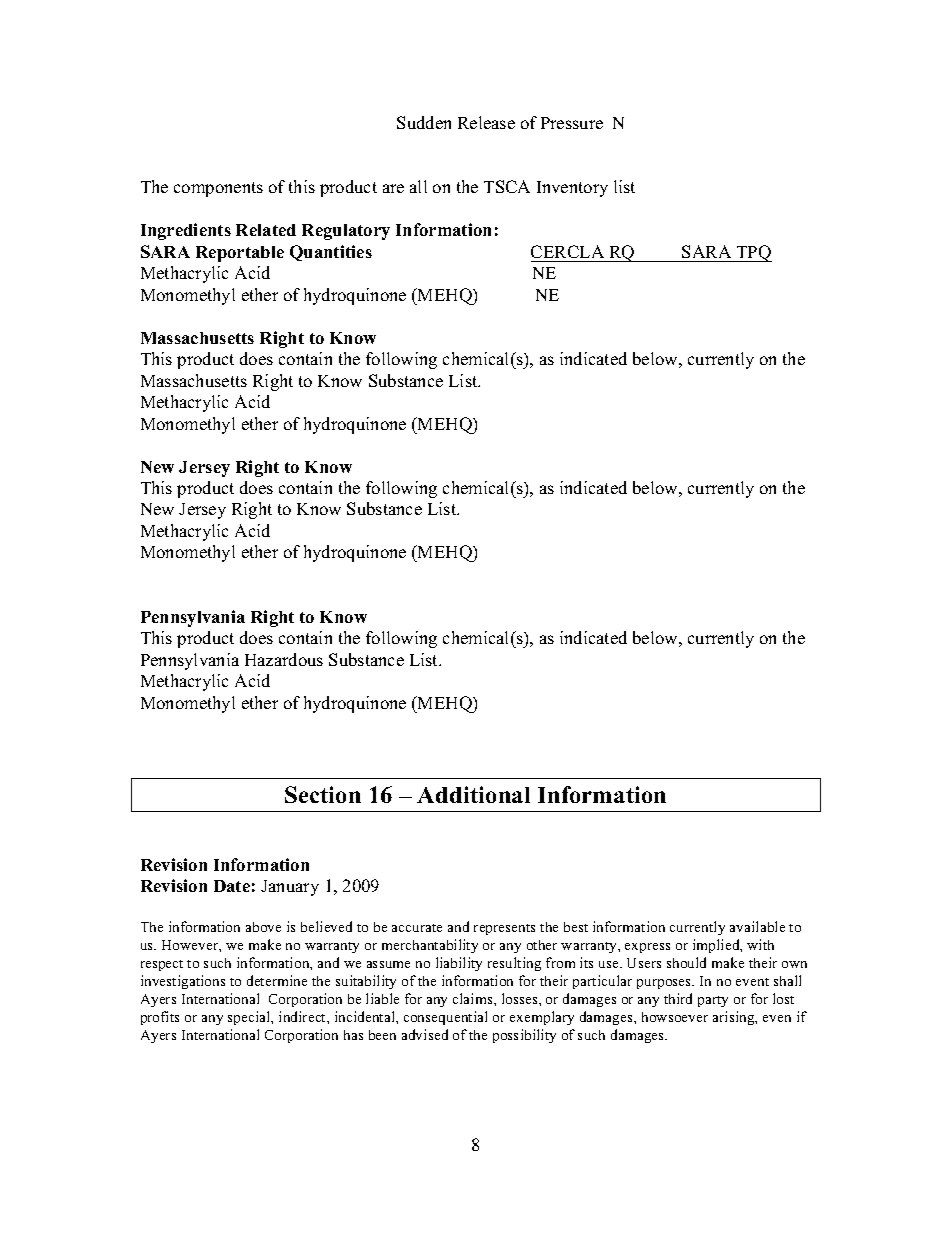 Image resolution: width=952 pixels, height=1233 pixels. I want to click on determine, so click(277, 980).
